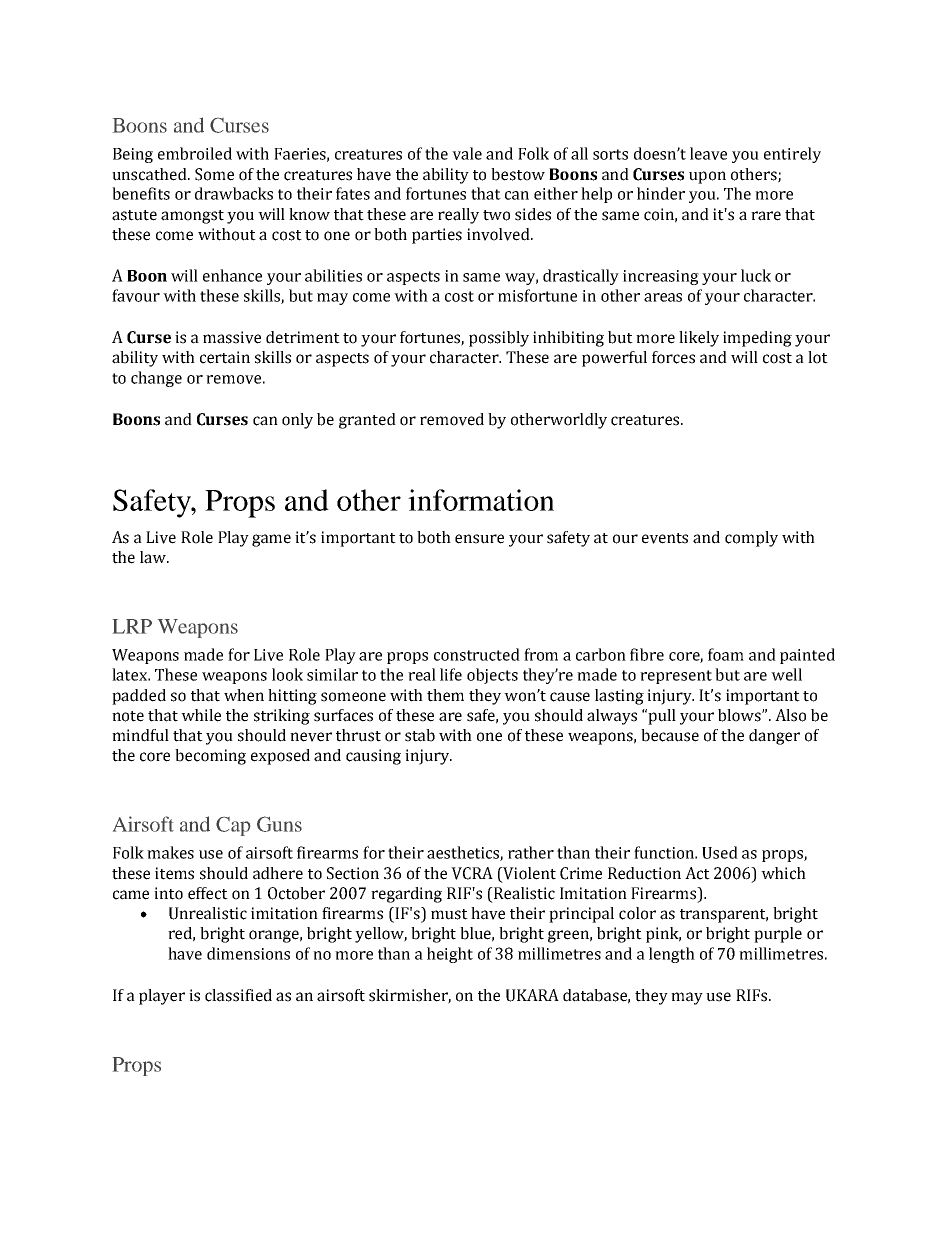  What do you see at coordinates (225, 357) in the screenshot?
I see `certain` at bounding box center [225, 357].
